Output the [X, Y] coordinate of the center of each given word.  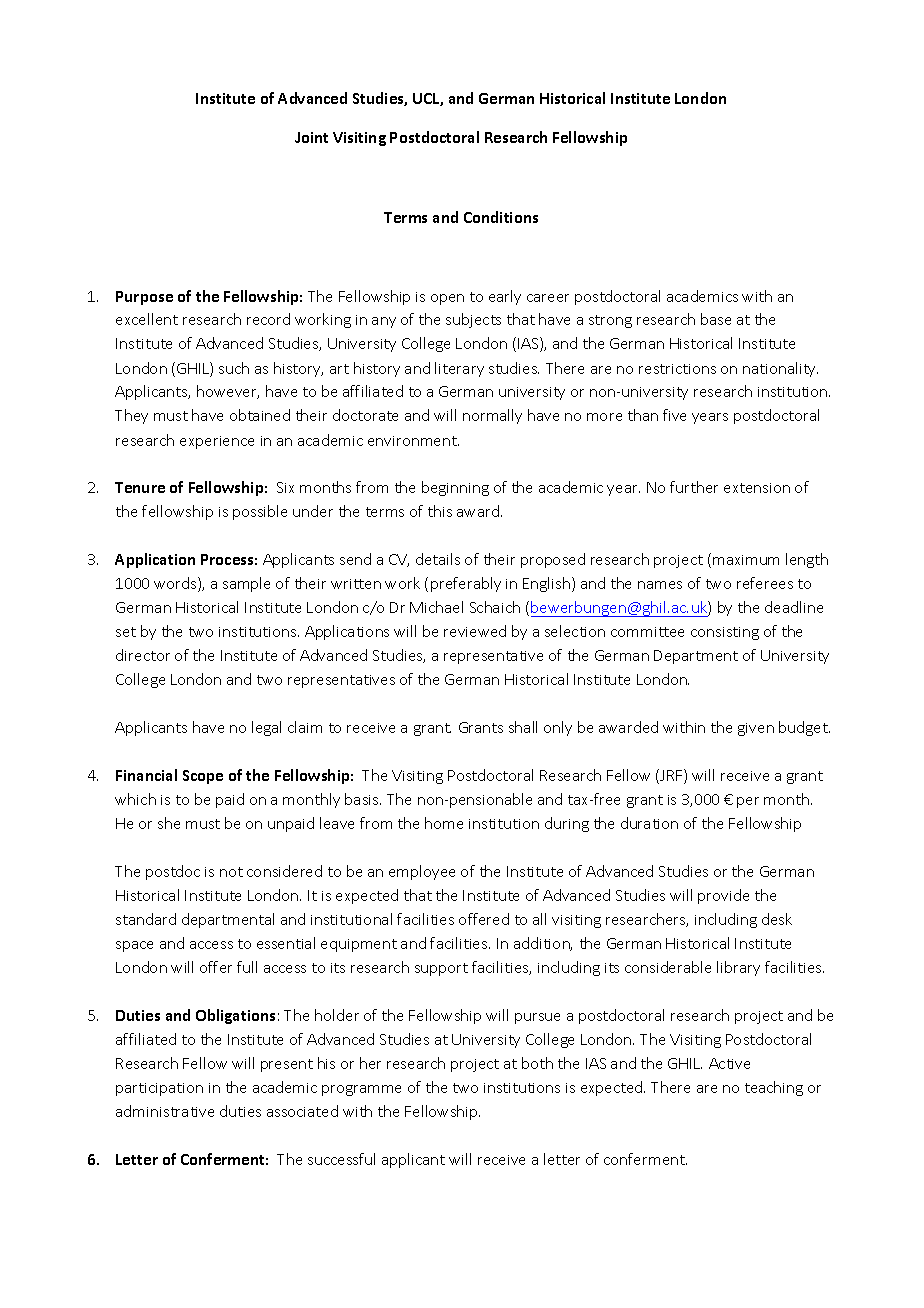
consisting [725, 633]
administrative [165, 1111]
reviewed [475, 631]
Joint [311, 137]
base [716, 319]
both [537, 1063]
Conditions [501, 217]
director [143, 655]
